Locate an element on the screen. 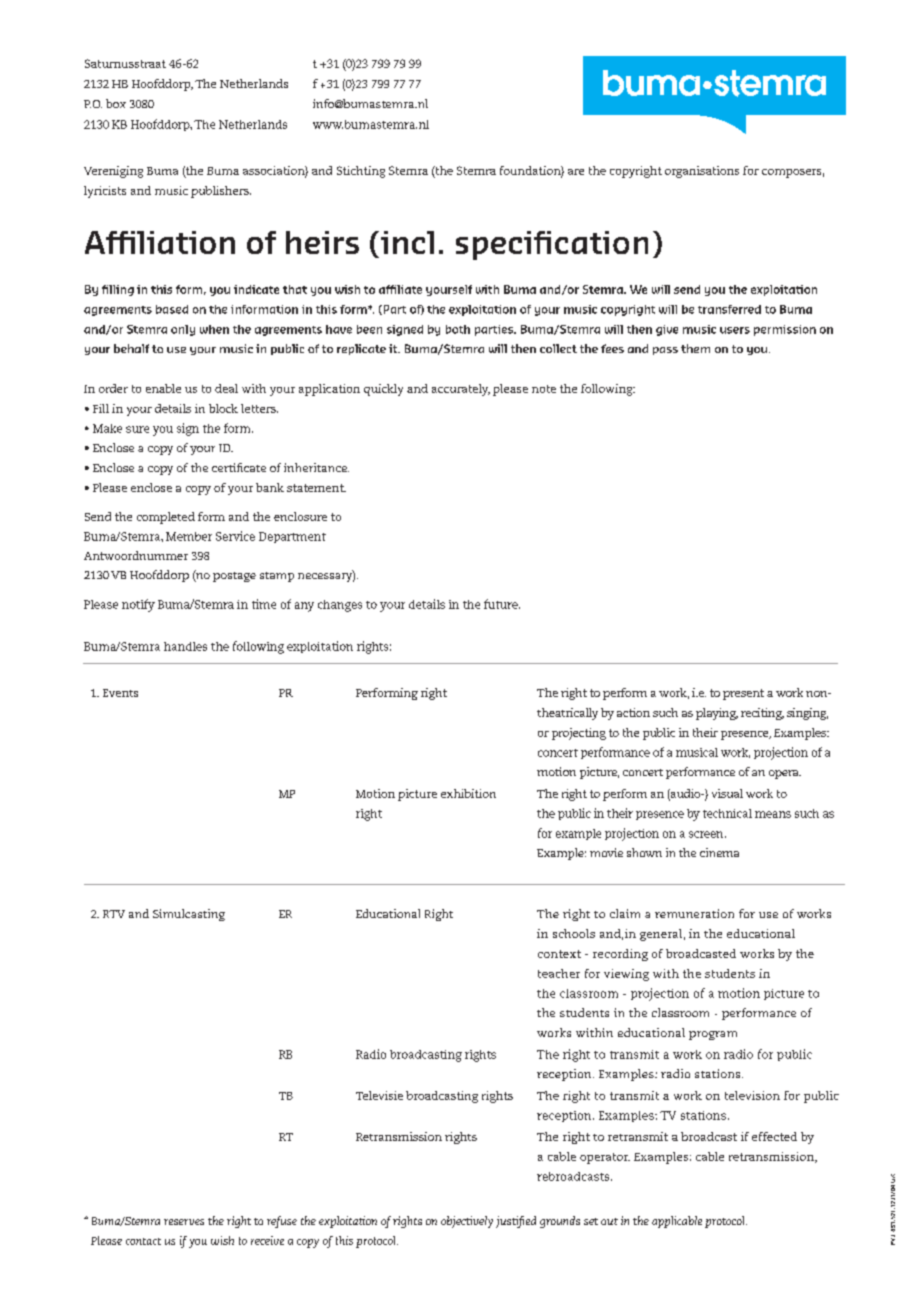 The image size is (924, 1308). are is located at coordinates (576, 172).
